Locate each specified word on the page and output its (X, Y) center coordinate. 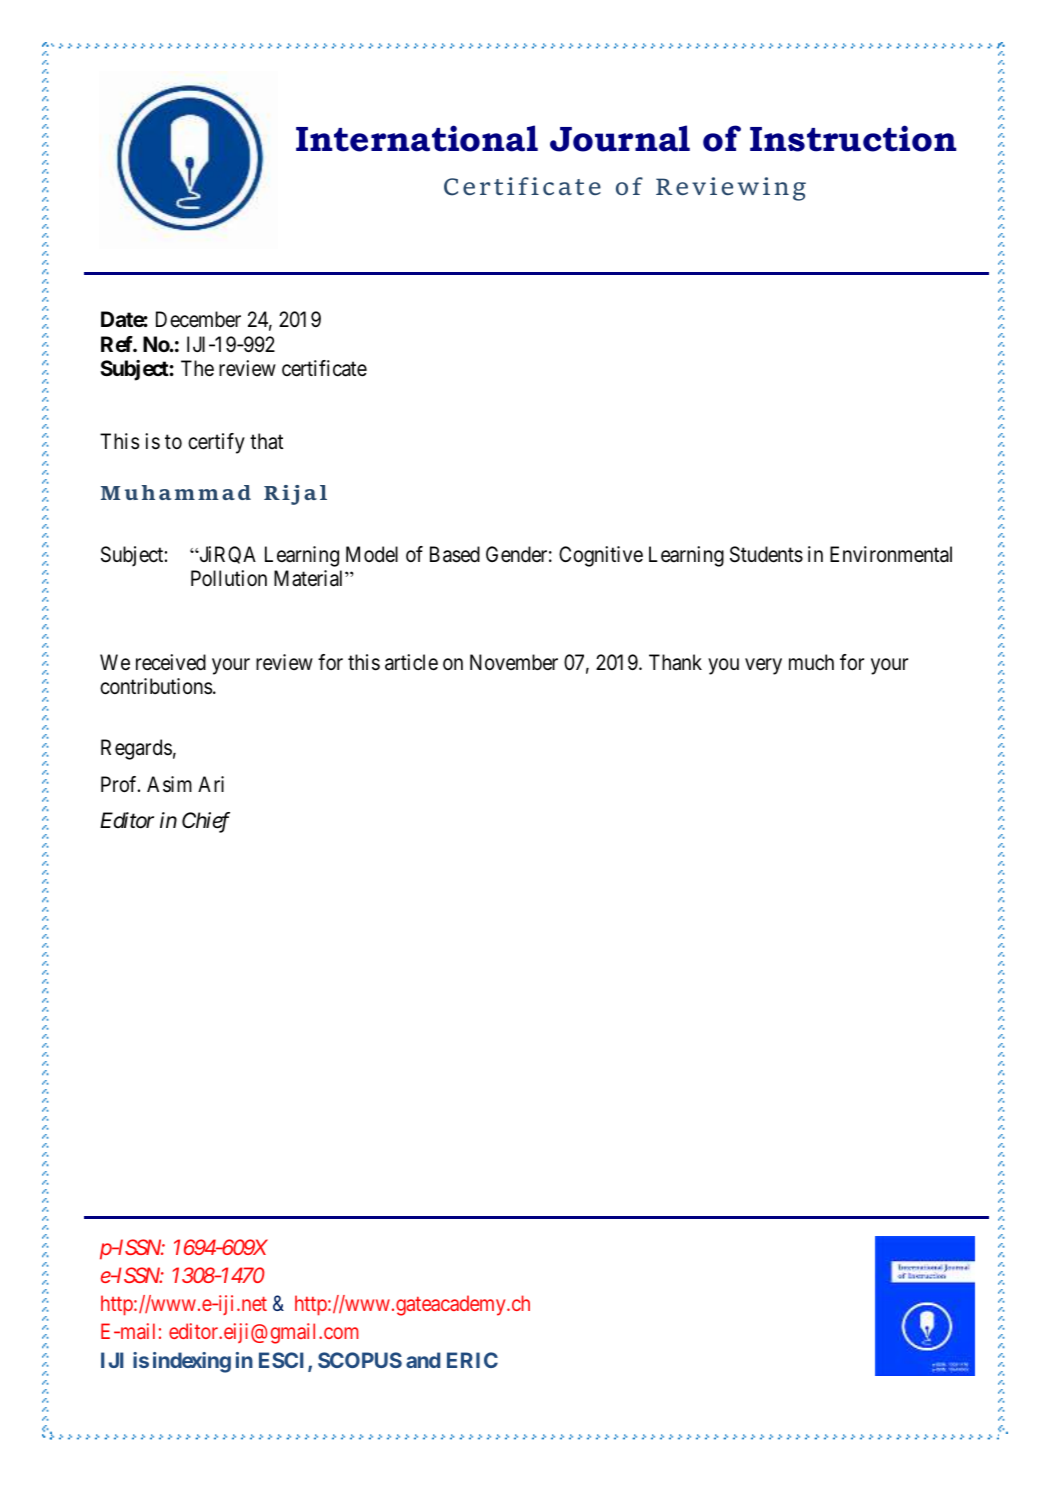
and (423, 1360)
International (417, 138)
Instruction (853, 138)
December (198, 319)
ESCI (284, 1361)
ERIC (472, 1360)
